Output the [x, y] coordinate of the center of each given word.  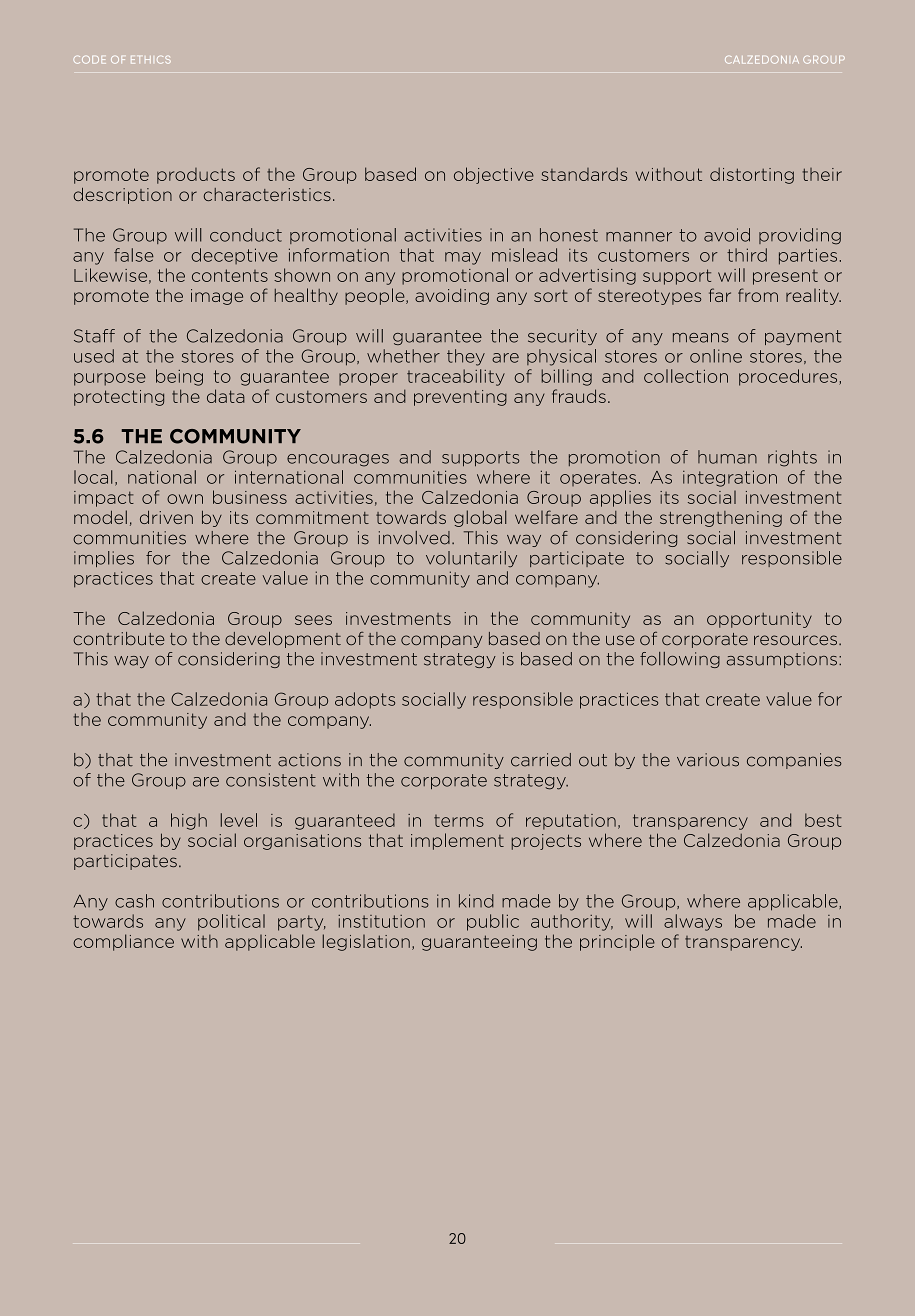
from [758, 295]
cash [134, 901]
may [463, 258]
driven [166, 517]
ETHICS [151, 60]
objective [494, 175]
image [217, 297]
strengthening [721, 519]
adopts [365, 700]
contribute [118, 639]
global [480, 518]
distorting [752, 175]
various [708, 760]
